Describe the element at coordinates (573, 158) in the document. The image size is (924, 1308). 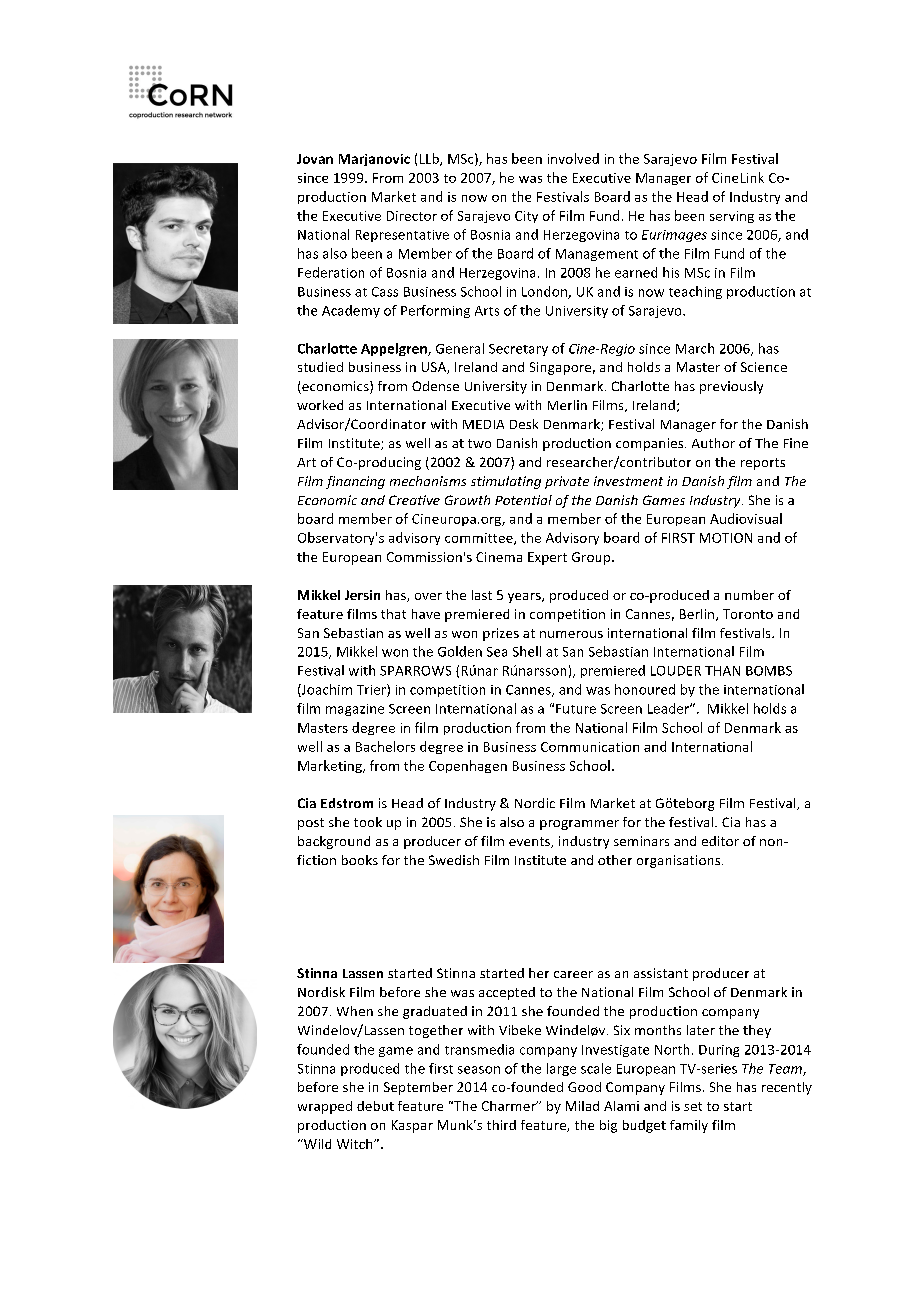
I see `involved` at that location.
